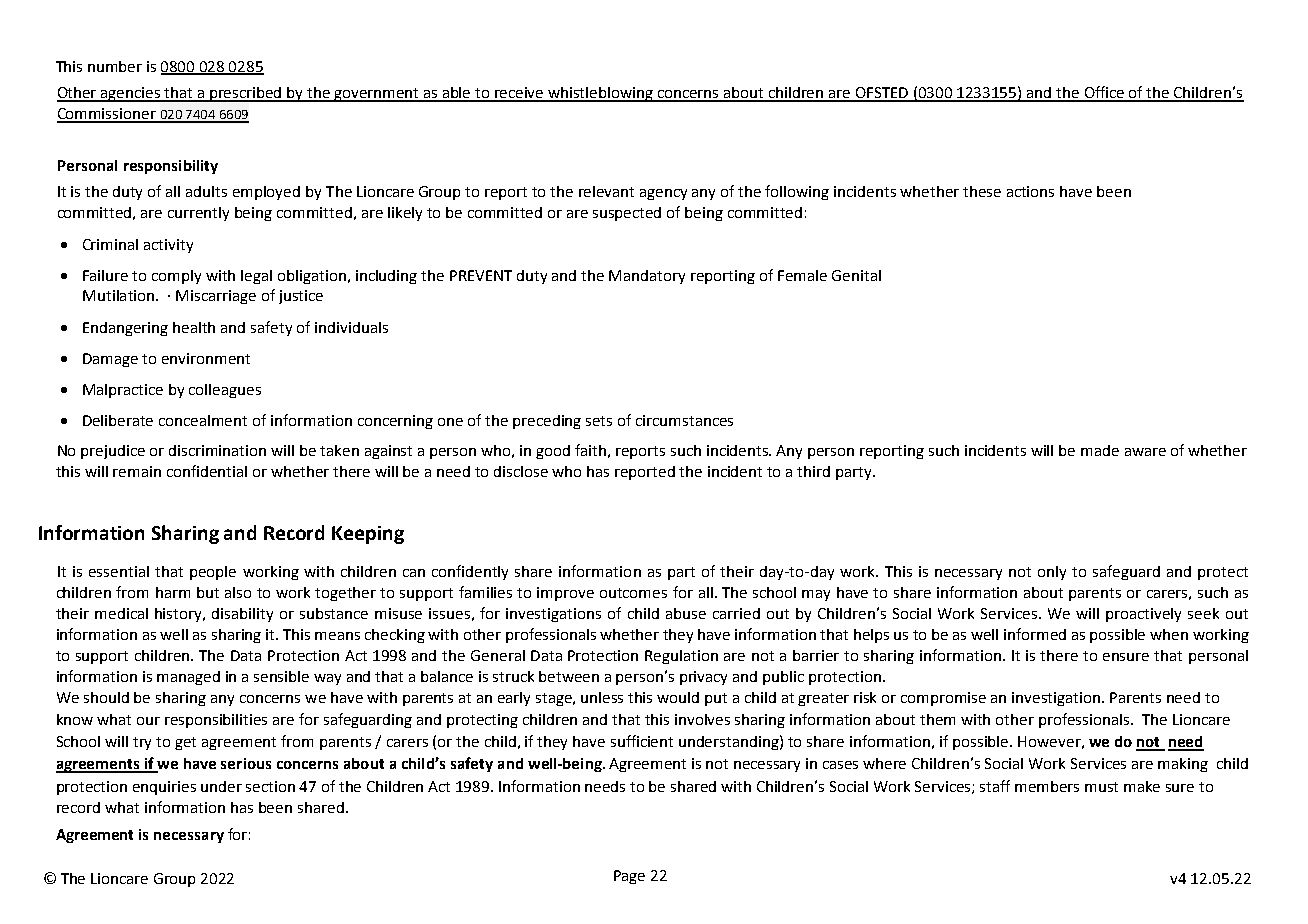 Image resolution: width=1308 pixels, height=924 pixels. What do you see at coordinates (601, 94) in the screenshot?
I see `whistleblowing` at bounding box center [601, 94].
